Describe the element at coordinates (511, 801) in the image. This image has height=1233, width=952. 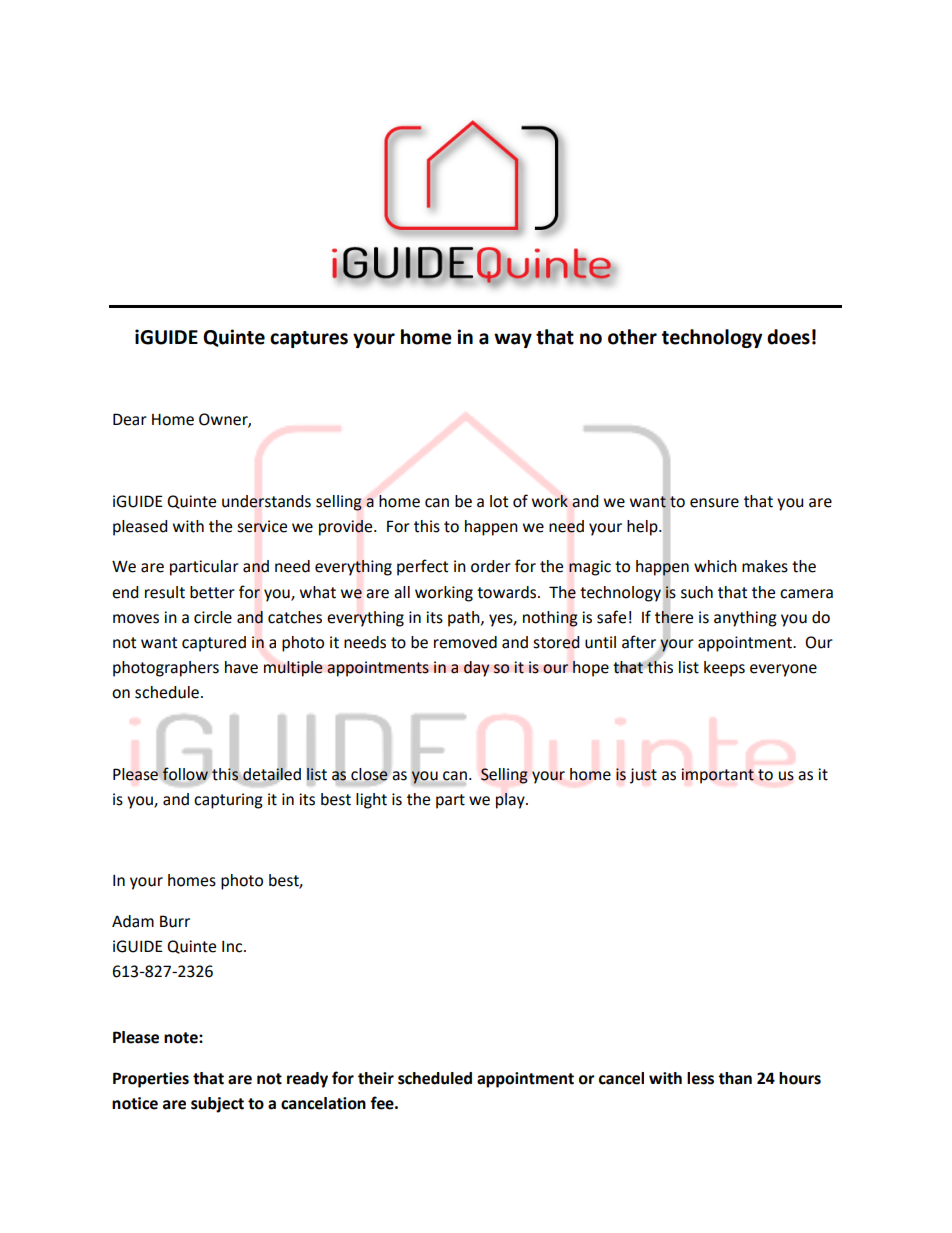
I see `play` at that location.
